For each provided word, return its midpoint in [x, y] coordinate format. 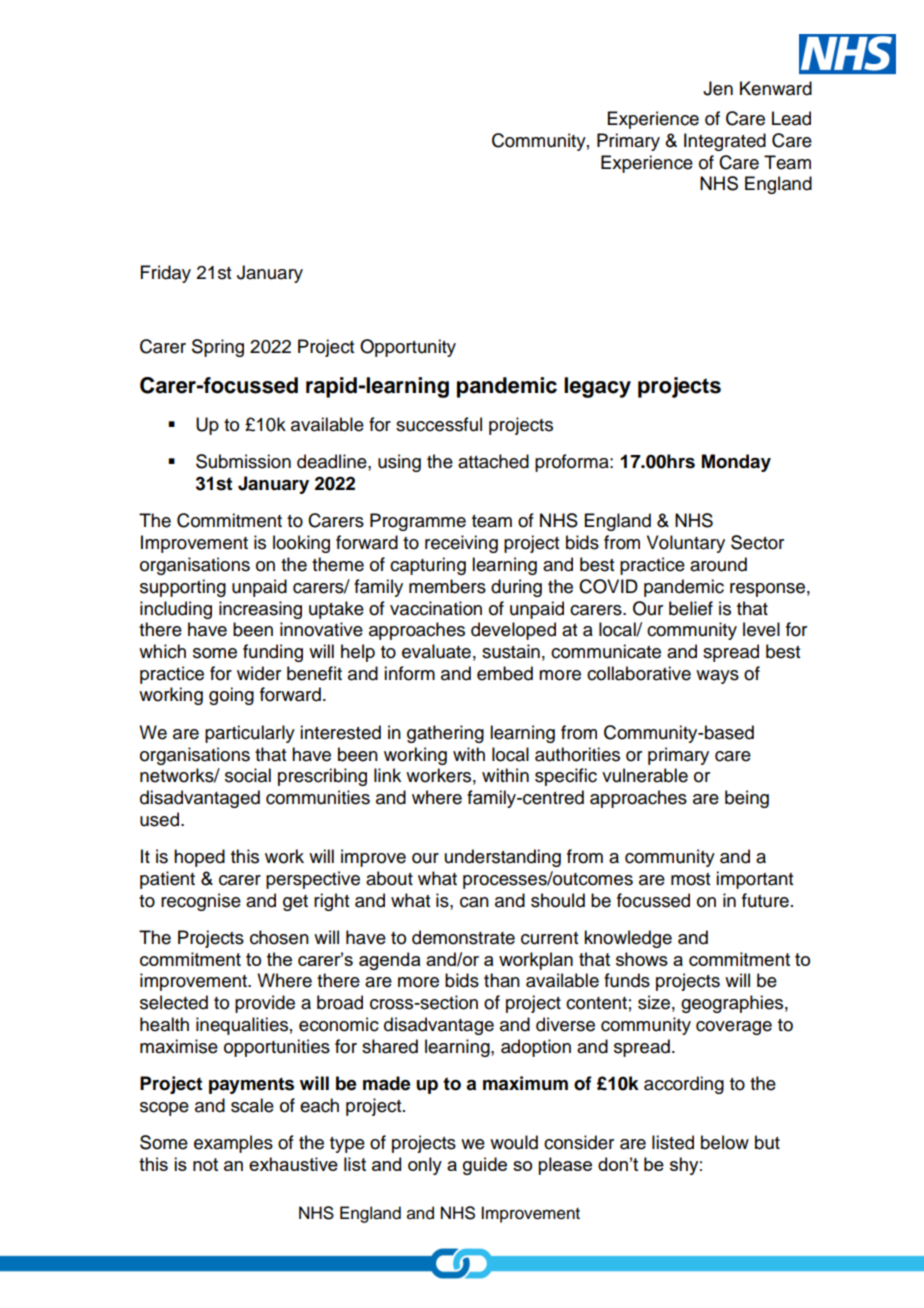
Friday [166, 274]
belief [691, 608]
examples [233, 1144]
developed [513, 631]
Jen [718, 88]
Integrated [725, 142]
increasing [260, 610]
